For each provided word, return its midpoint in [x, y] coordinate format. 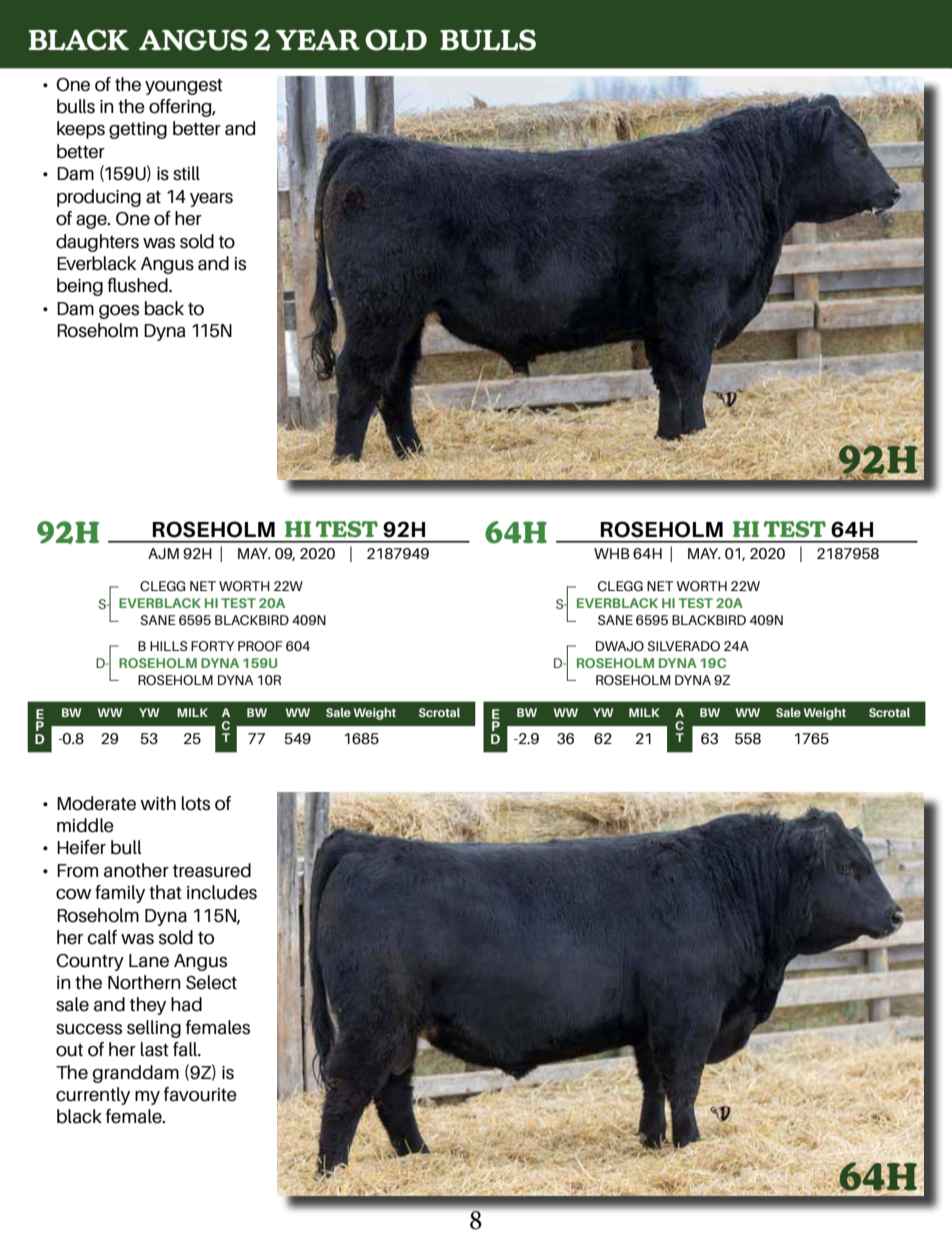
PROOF [260, 646]
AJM [163, 553]
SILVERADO [683, 646]
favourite [200, 1094]
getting [138, 130]
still [186, 173]
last [155, 1049]
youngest [184, 87]
